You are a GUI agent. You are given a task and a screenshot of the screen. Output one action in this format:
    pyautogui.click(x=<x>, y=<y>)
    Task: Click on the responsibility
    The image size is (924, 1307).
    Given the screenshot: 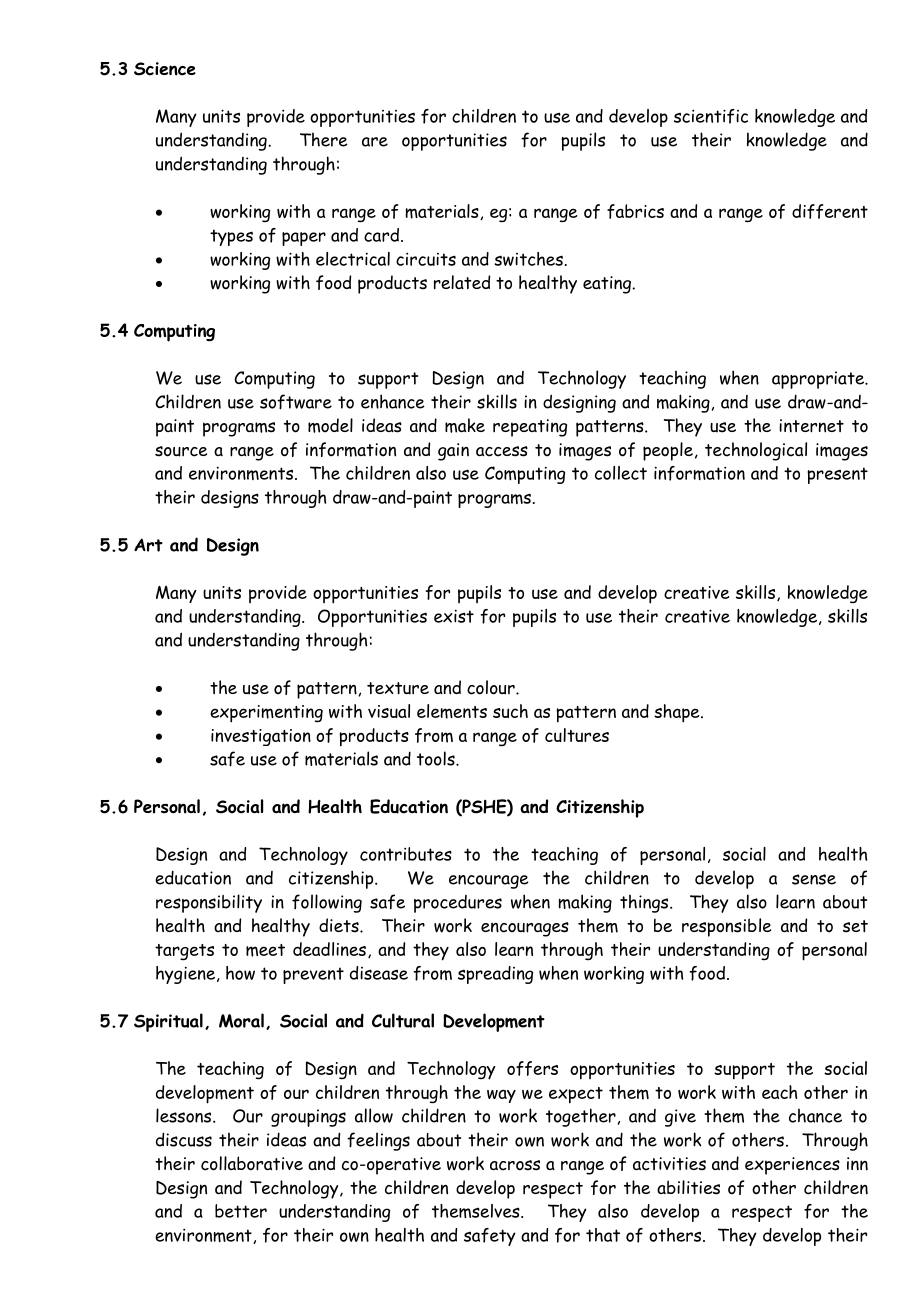 What is the action you would take?
    pyautogui.click(x=209, y=903)
